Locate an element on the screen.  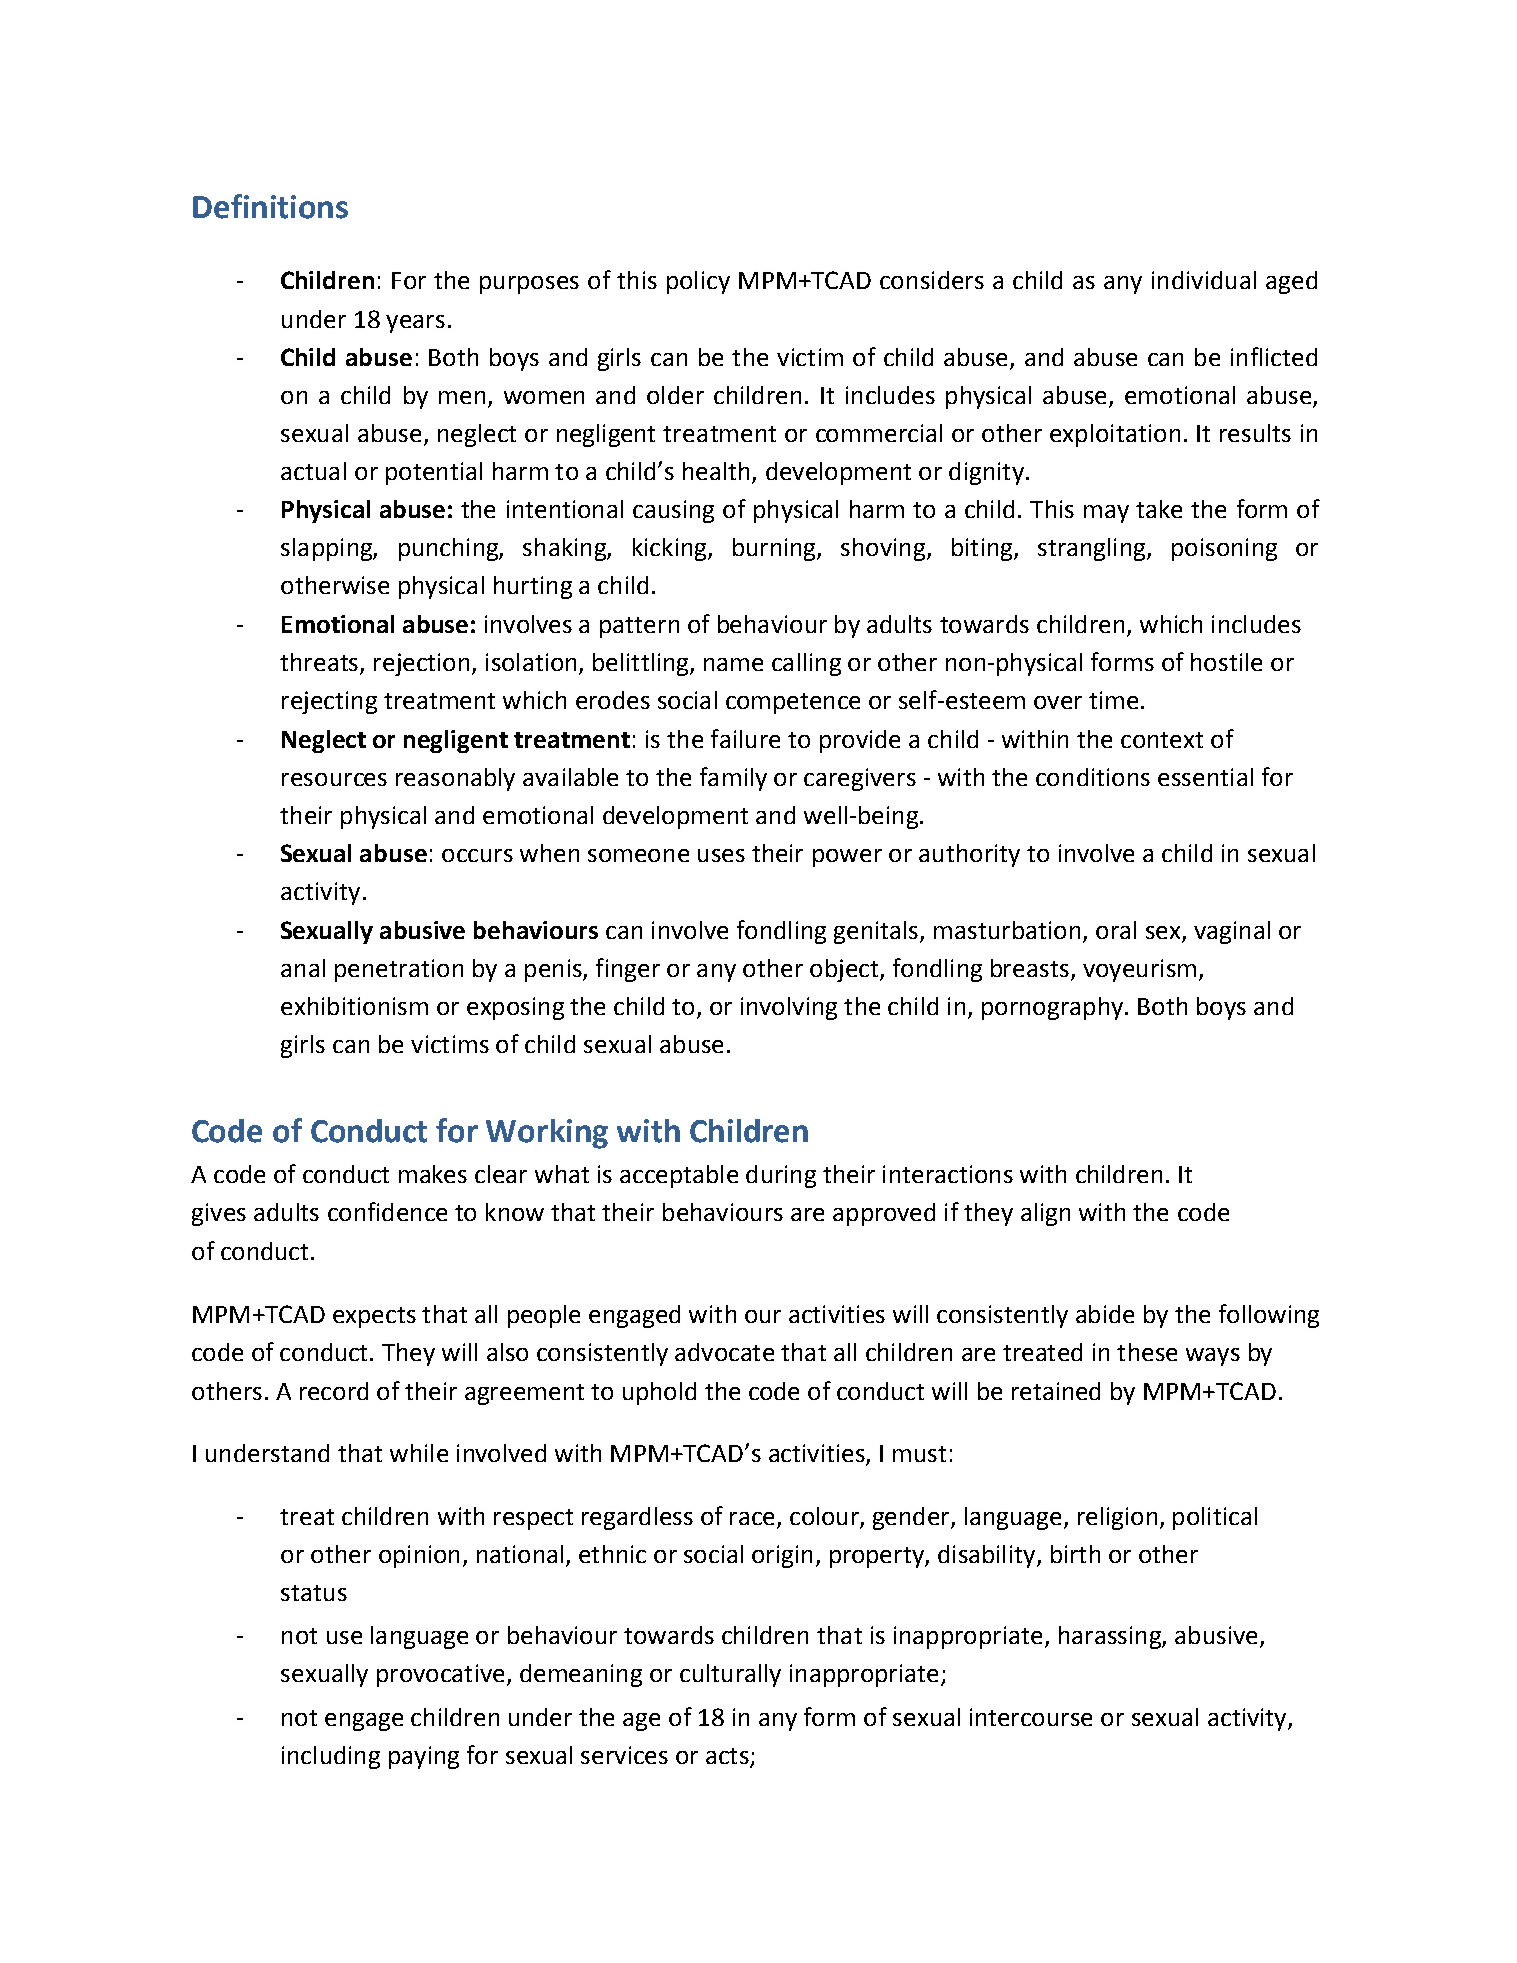
align is located at coordinates (1045, 1214).
